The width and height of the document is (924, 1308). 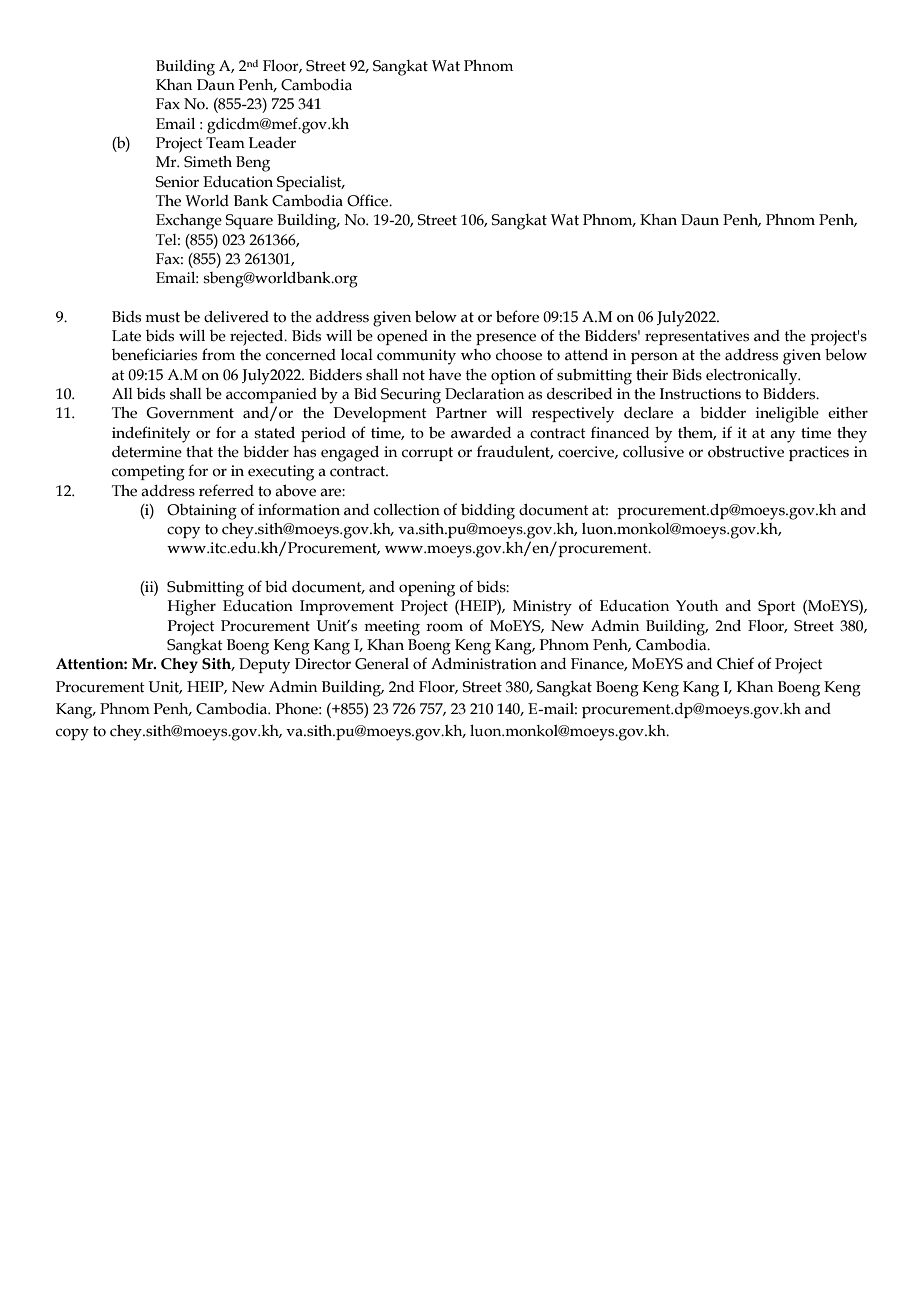 What do you see at coordinates (202, 512) in the document?
I see `Obtaining` at bounding box center [202, 512].
